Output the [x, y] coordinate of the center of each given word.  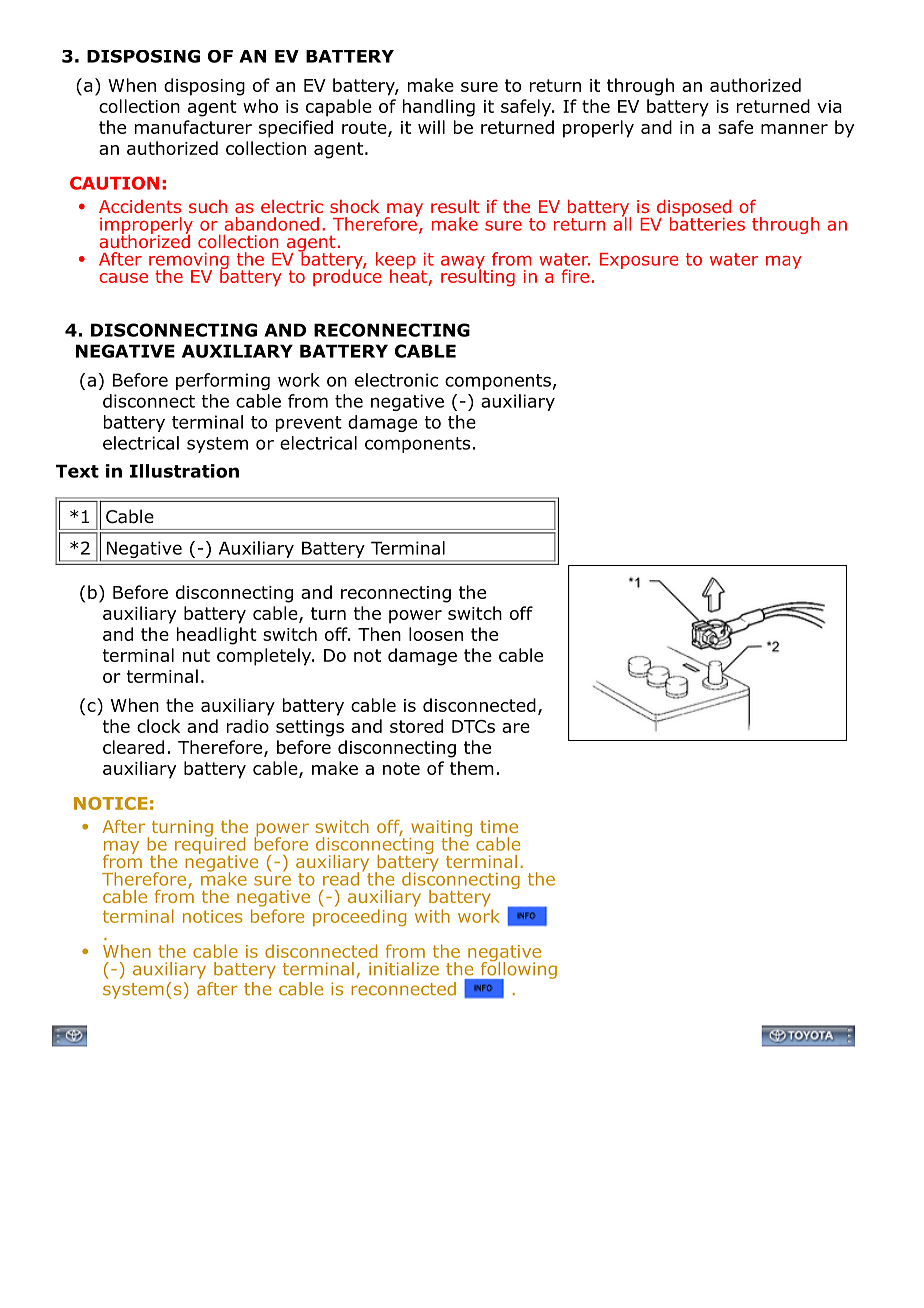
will [431, 127]
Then [379, 634]
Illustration [184, 471]
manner [794, 129]
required [210, 846]
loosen [436, 634]
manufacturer [193, 127]
